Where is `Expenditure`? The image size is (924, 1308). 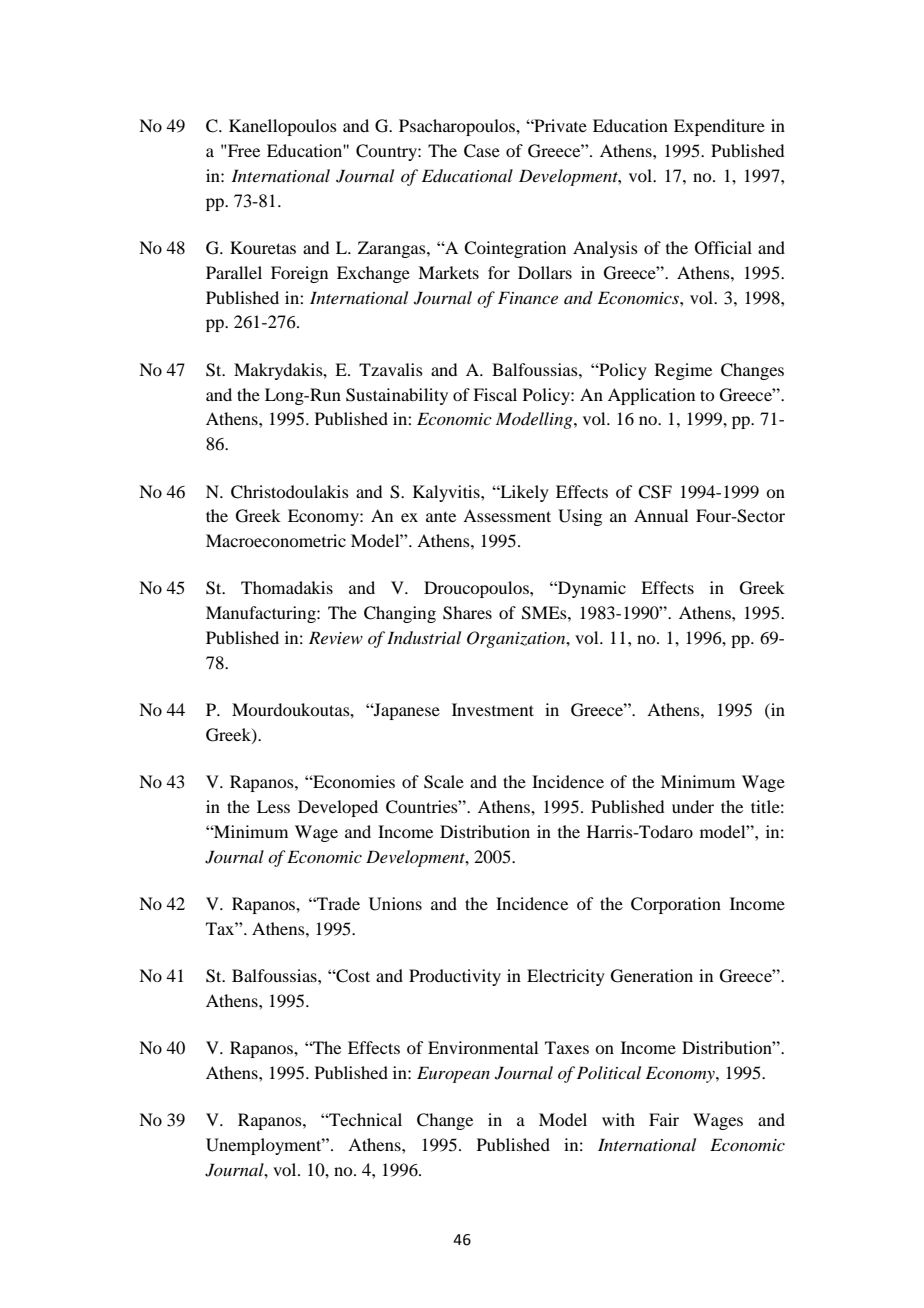
Expenditure is located at coordinates (719, 127).
